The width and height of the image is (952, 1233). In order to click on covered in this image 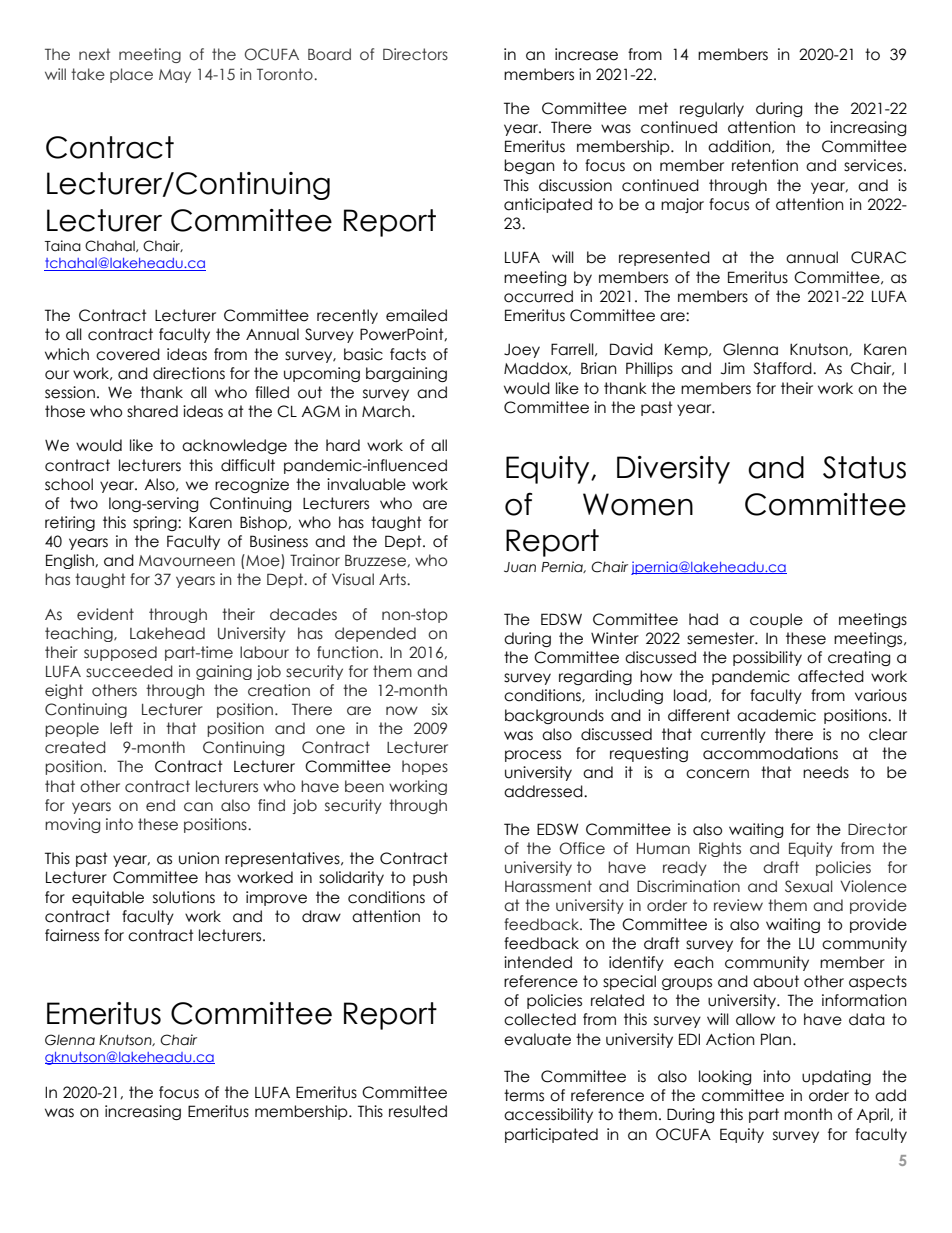, I will do `click(128, 354)`.
